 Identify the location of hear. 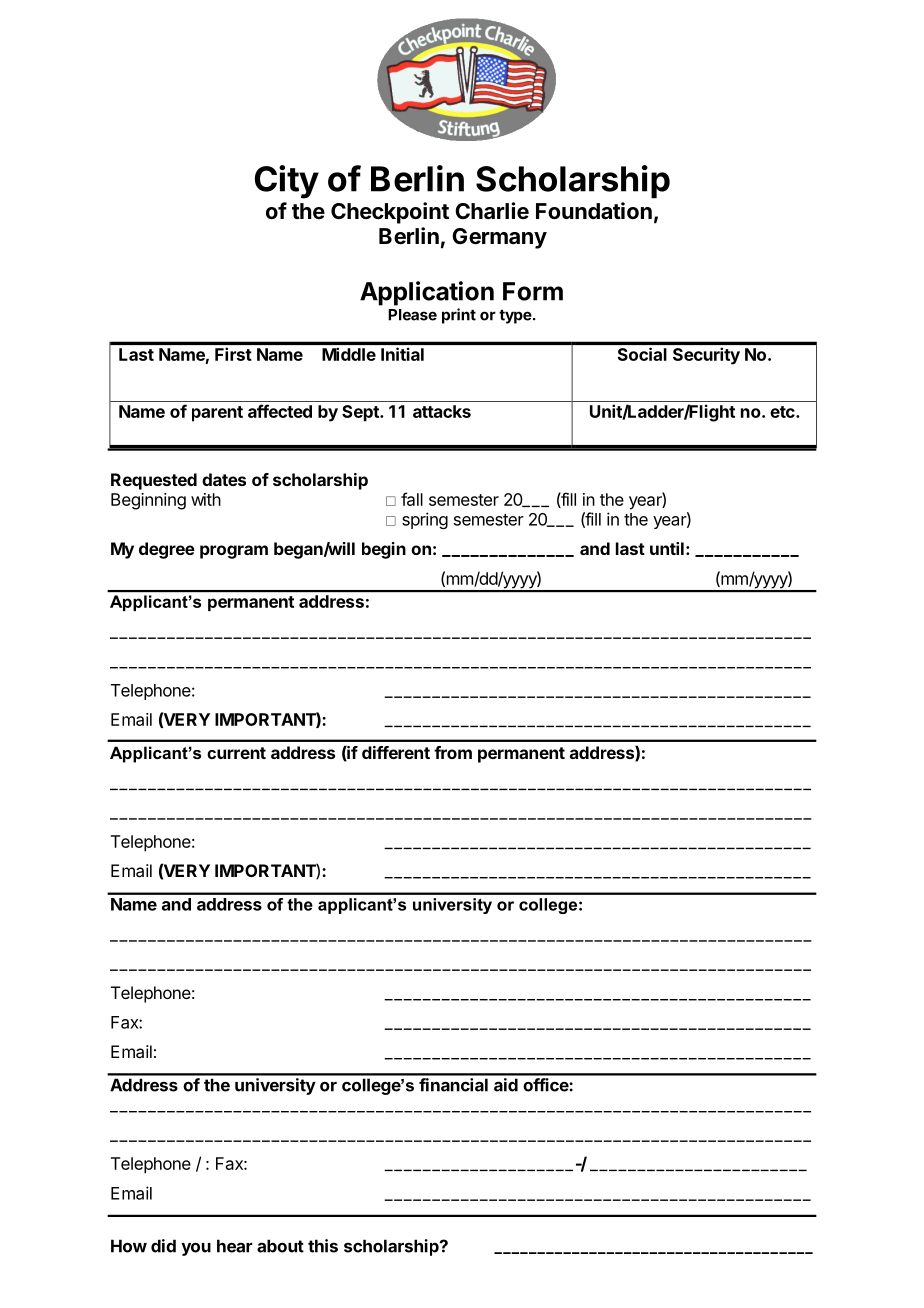
(234, 1246).
